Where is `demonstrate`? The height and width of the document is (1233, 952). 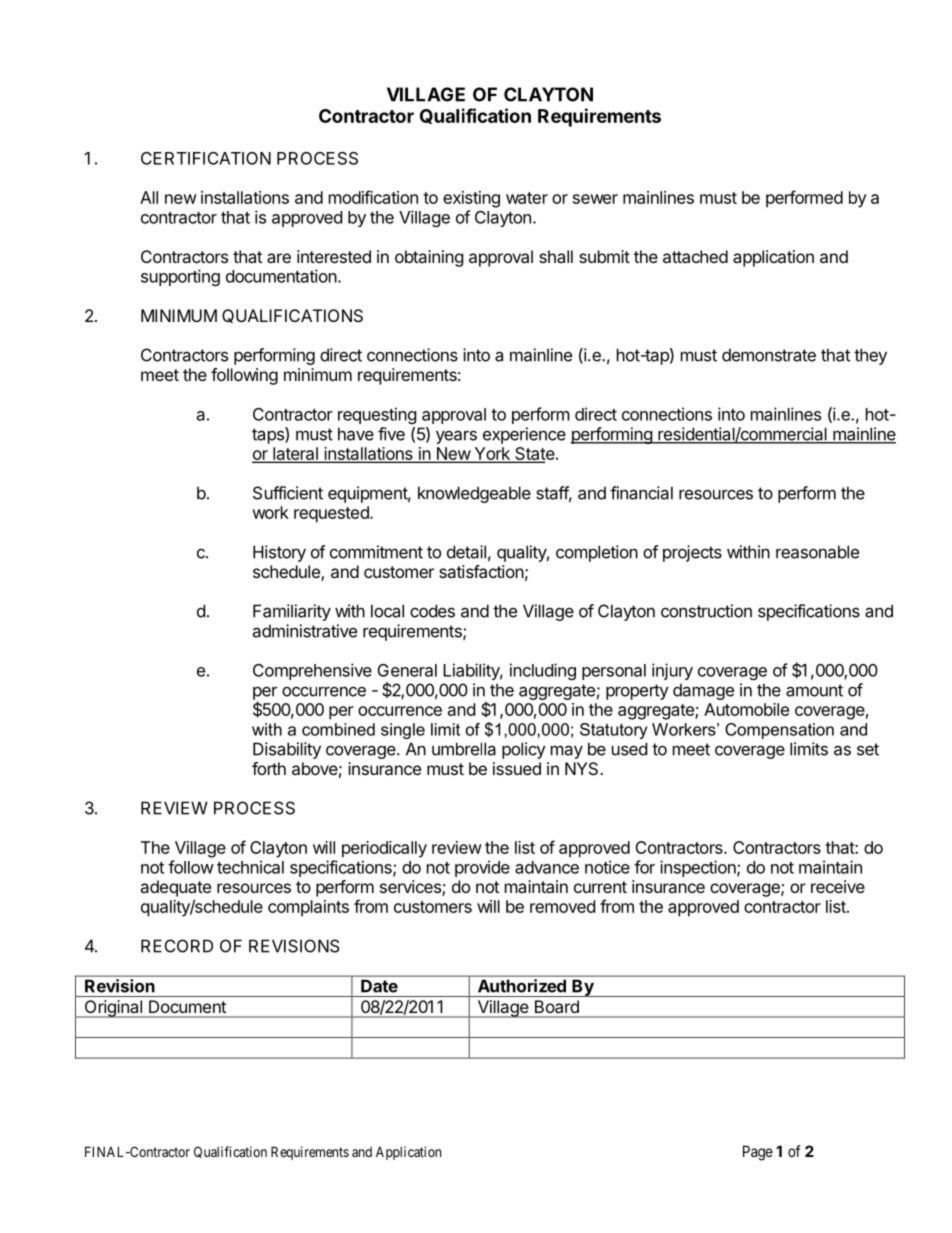 demonstrate is located at coordinates (769, 355).
